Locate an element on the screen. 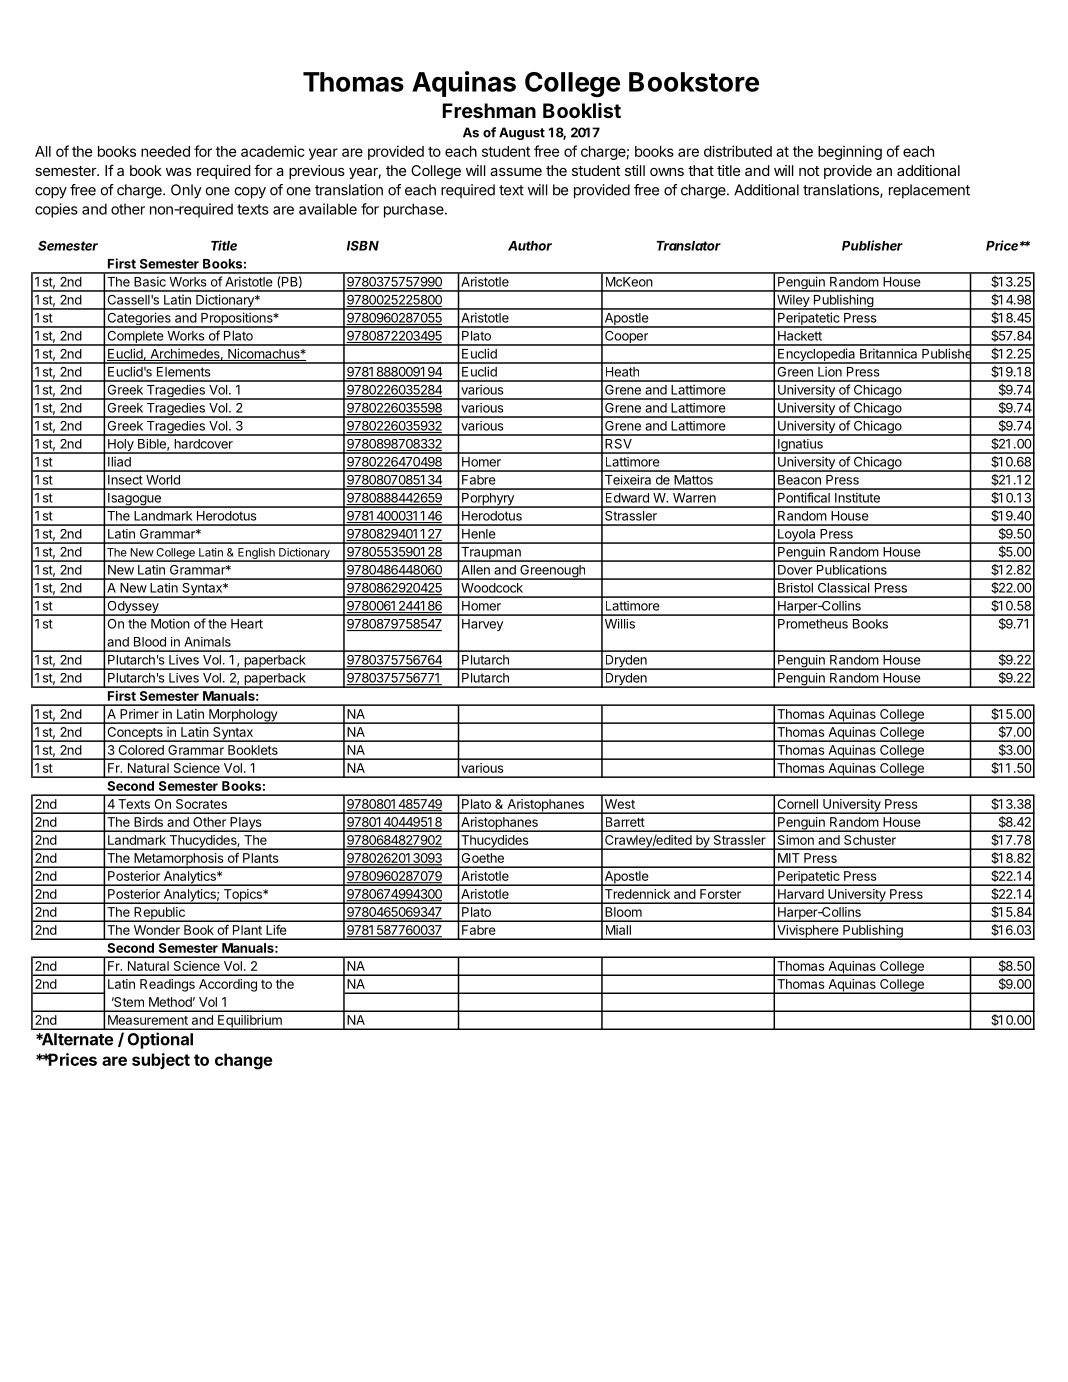 The image size is (1068, 1382). Harvey is located at coordinates (482, 625).
